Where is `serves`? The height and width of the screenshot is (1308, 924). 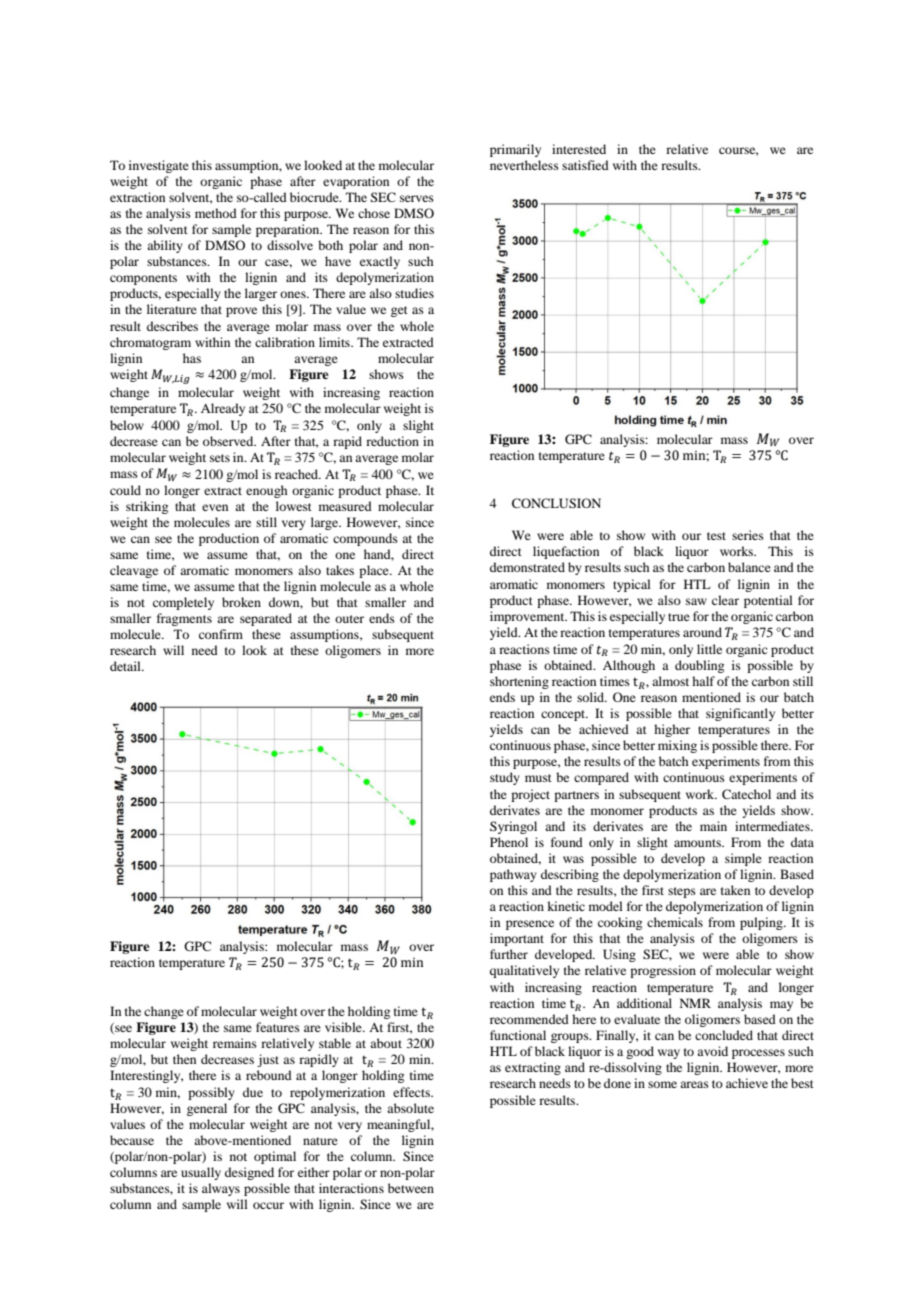
serves is located at coordinates (417, 198).
